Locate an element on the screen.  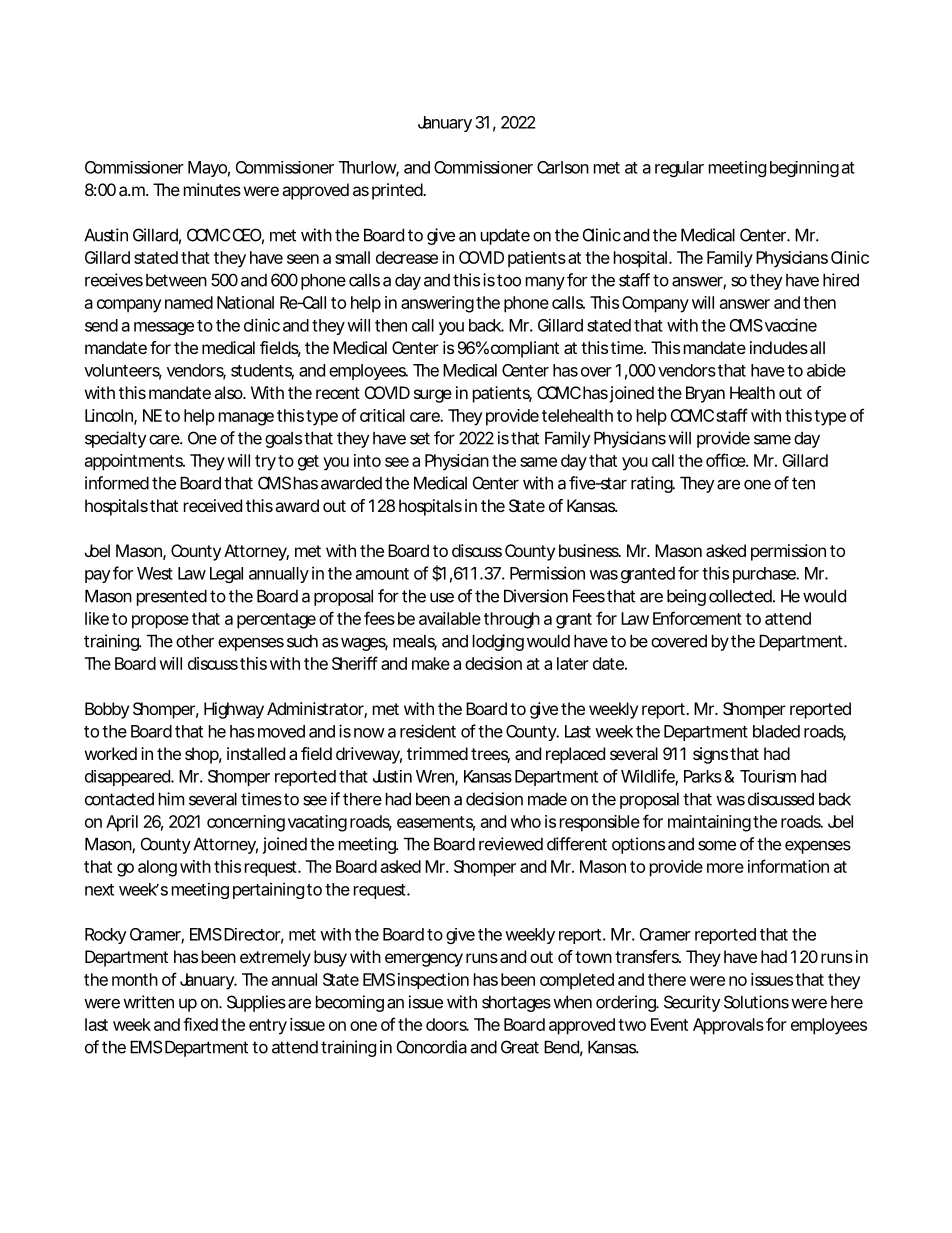
printed is located at coordinates (398, 191).
